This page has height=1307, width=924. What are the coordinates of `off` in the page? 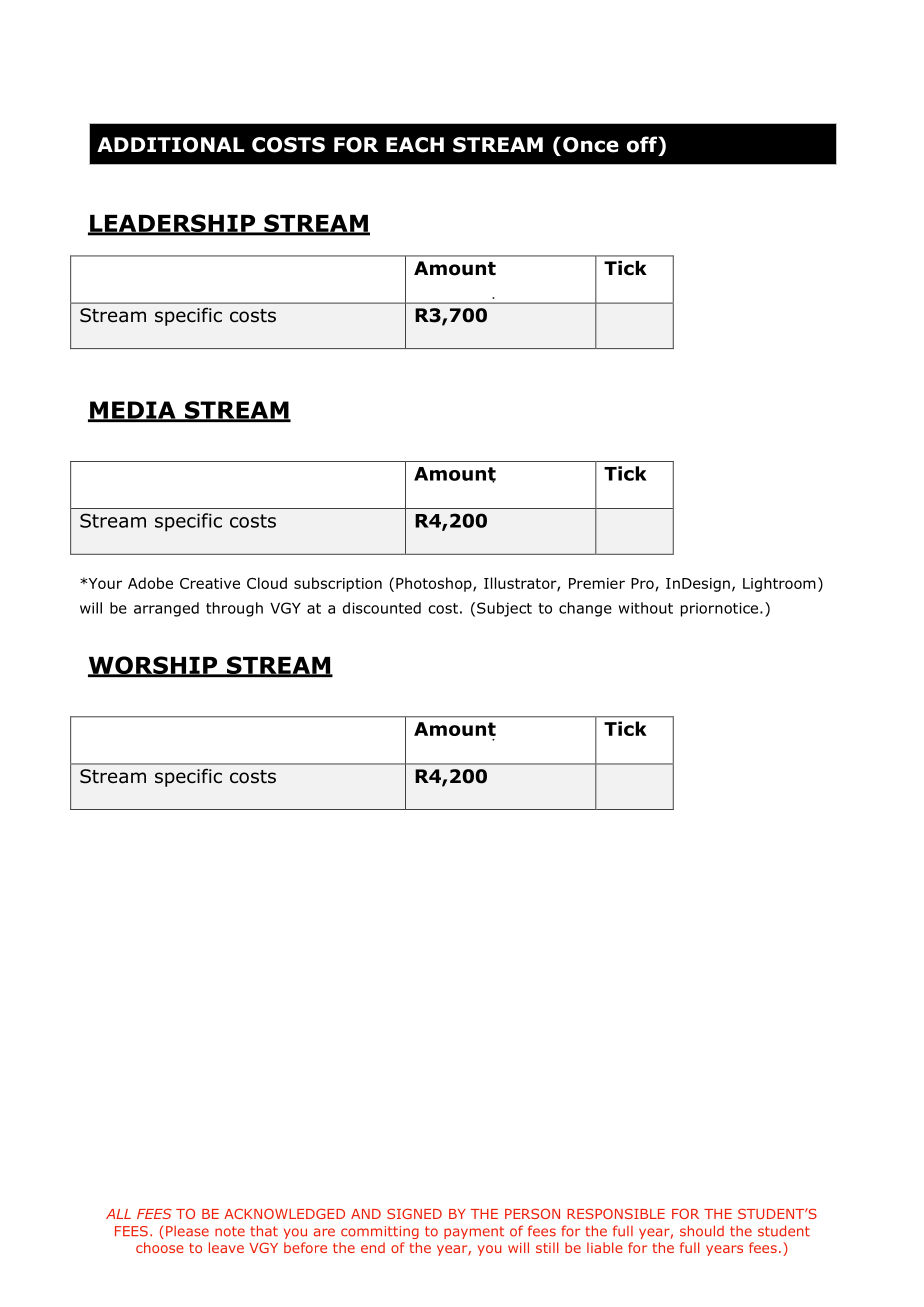 It's located at (643, 144).
